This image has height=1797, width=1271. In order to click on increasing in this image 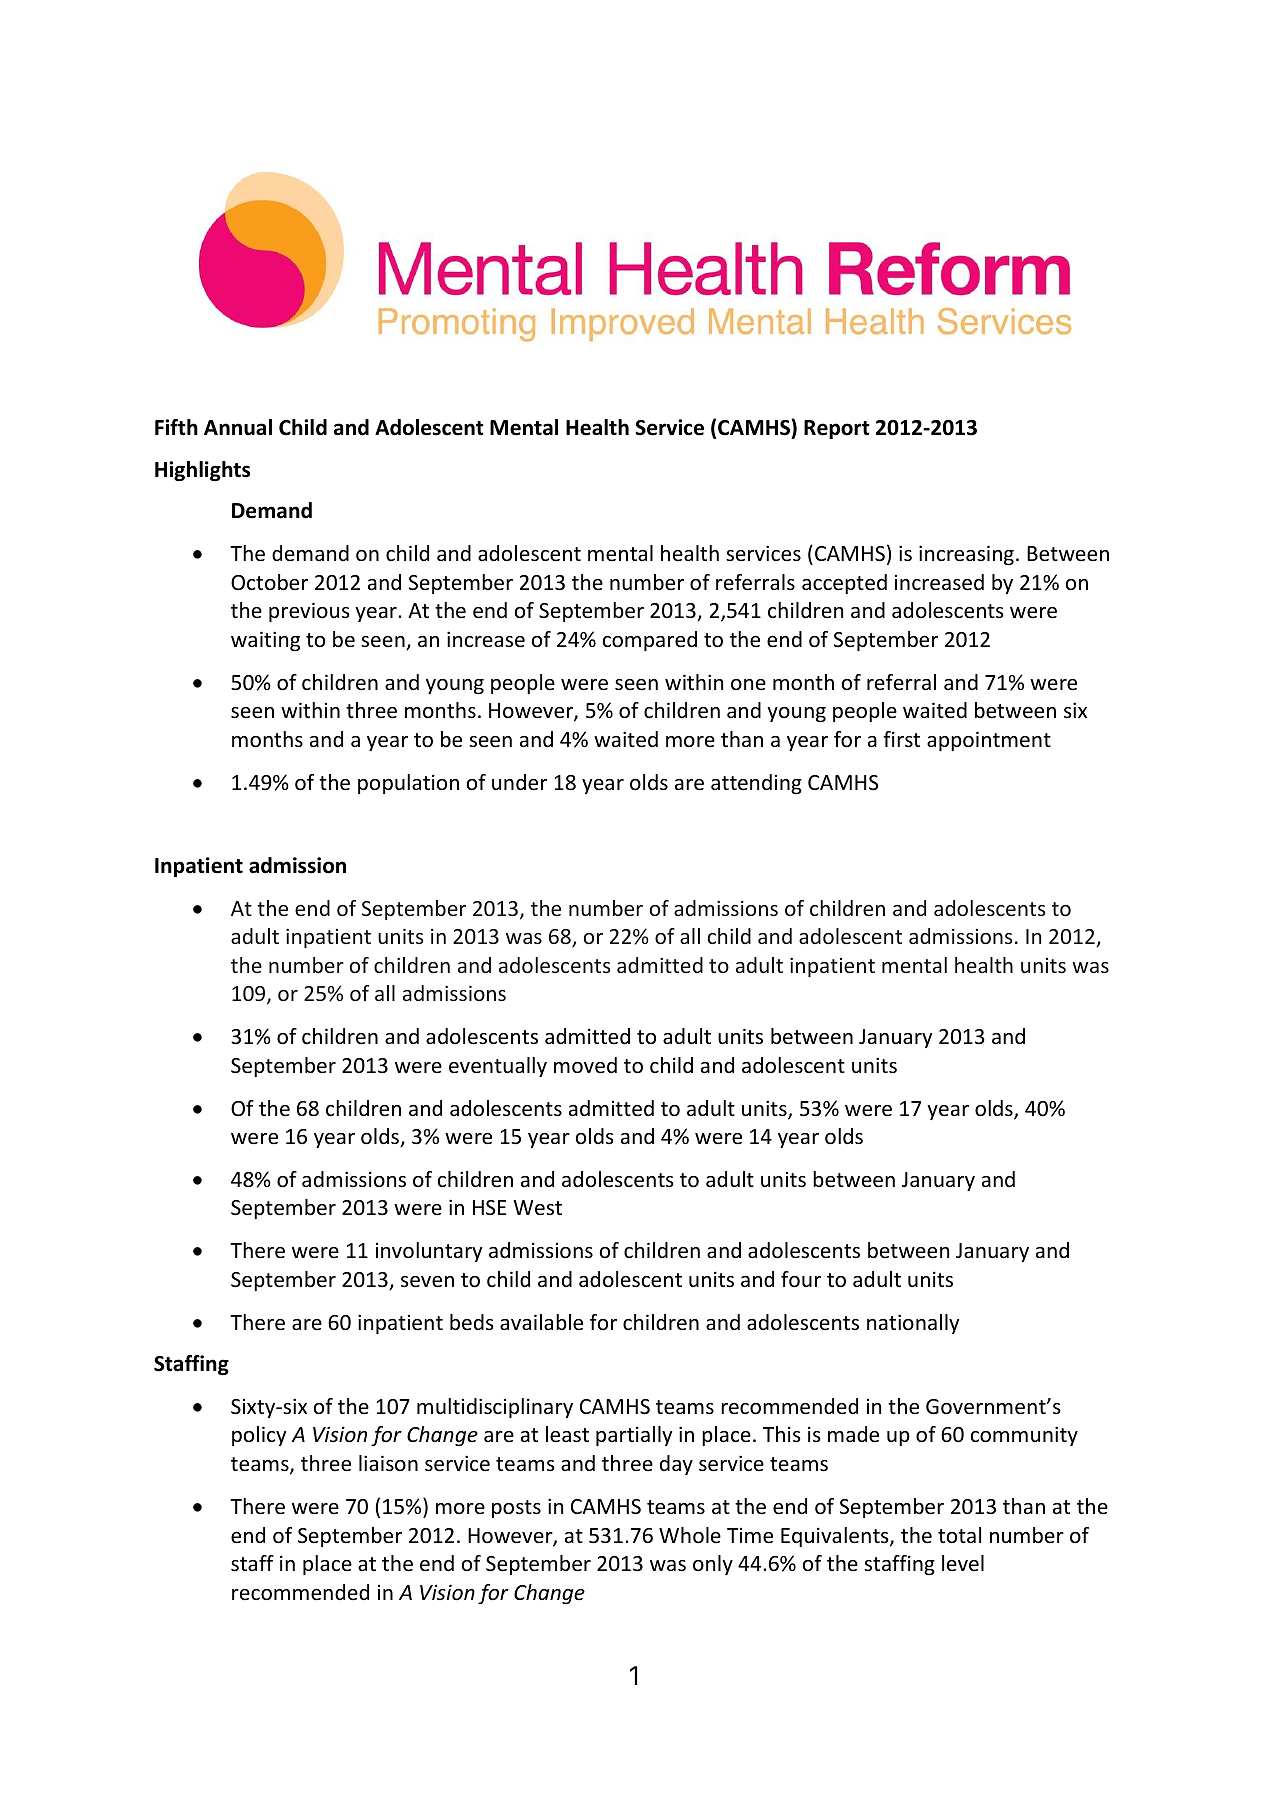, I will do `click(966, 555)`.
